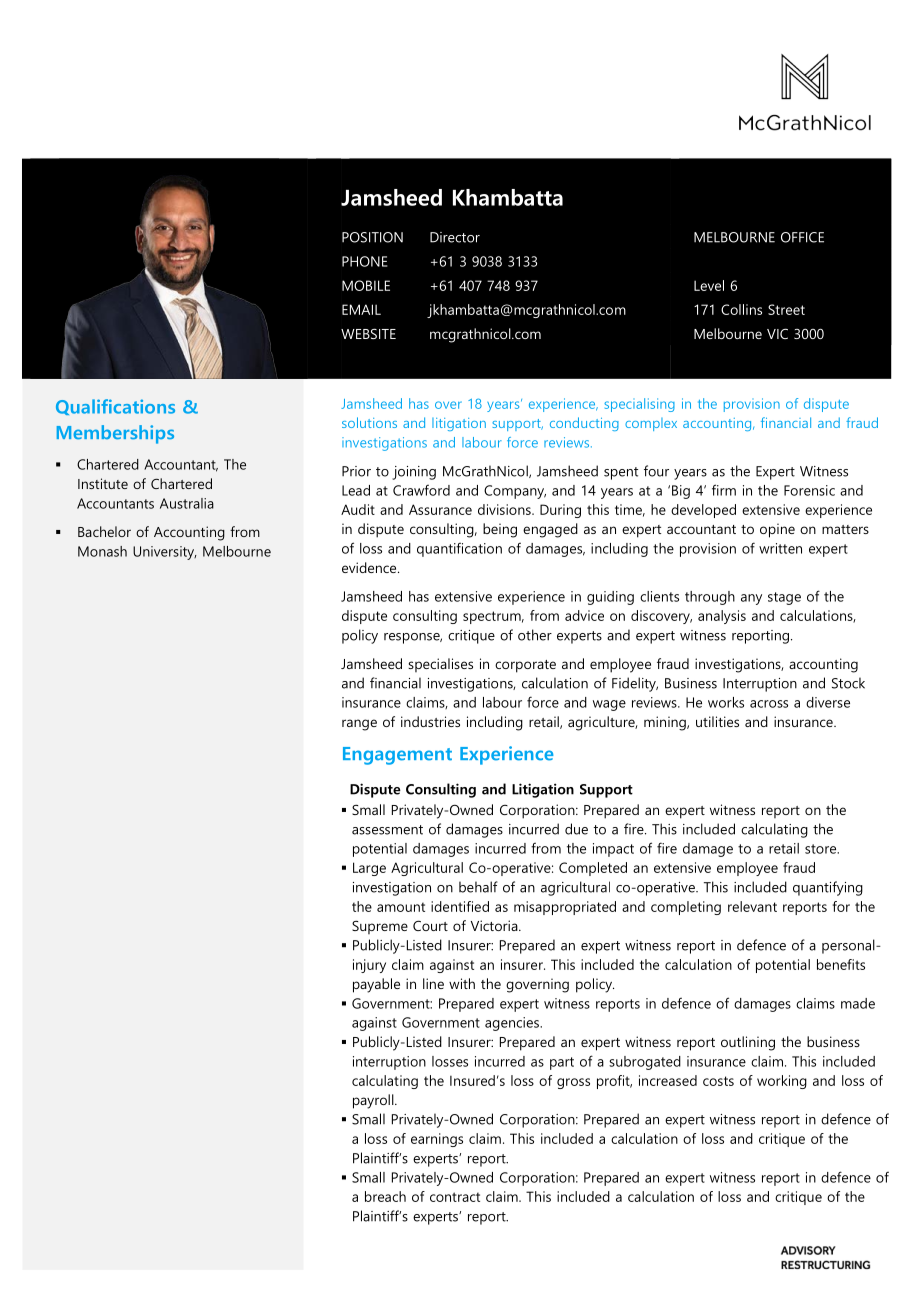  What do you see at coordinates (769, 704) in the image?
I see `across` at bounding box center [769, 704].
